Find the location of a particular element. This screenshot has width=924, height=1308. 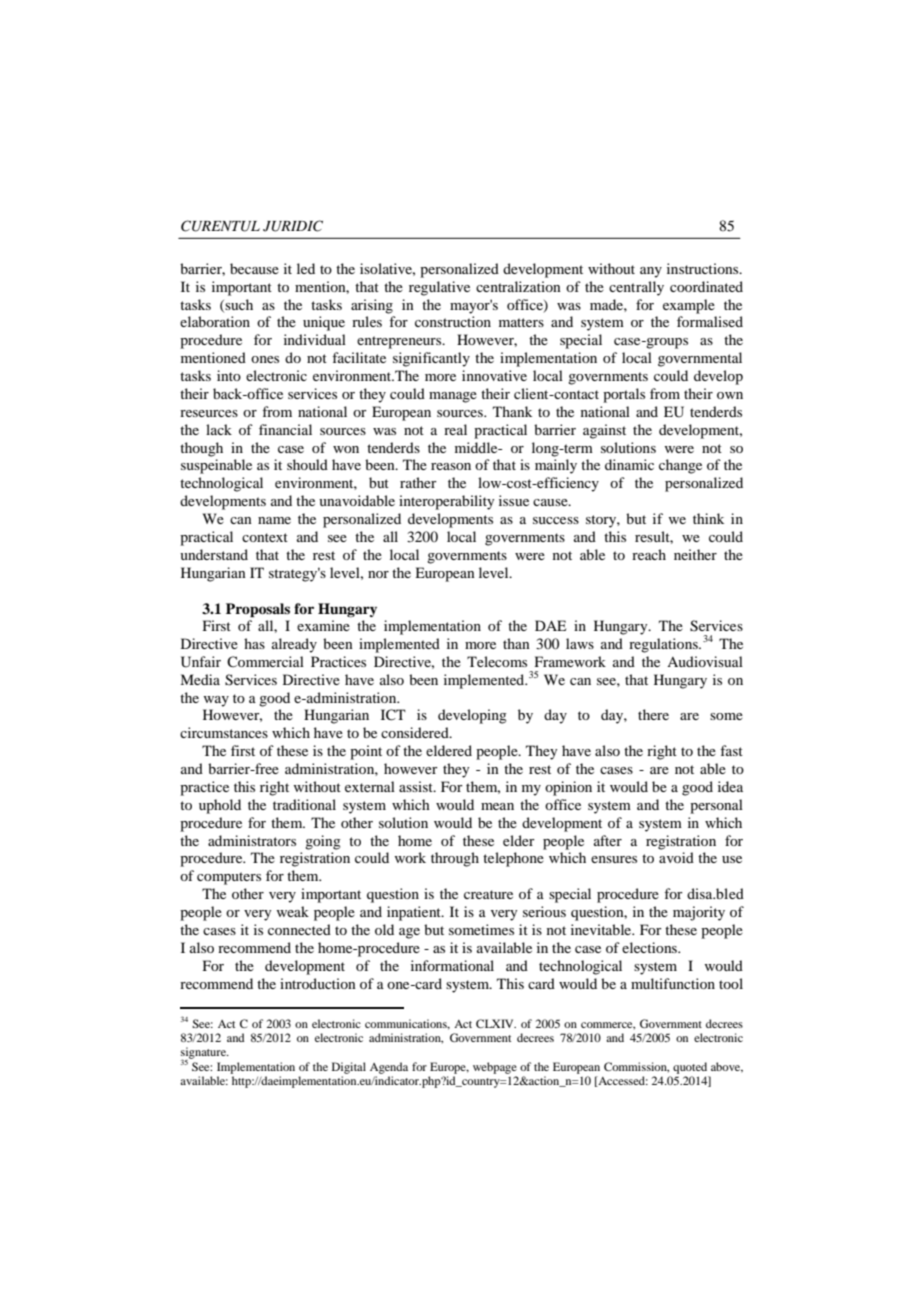

signature is located at coordinates (204, 1054).
